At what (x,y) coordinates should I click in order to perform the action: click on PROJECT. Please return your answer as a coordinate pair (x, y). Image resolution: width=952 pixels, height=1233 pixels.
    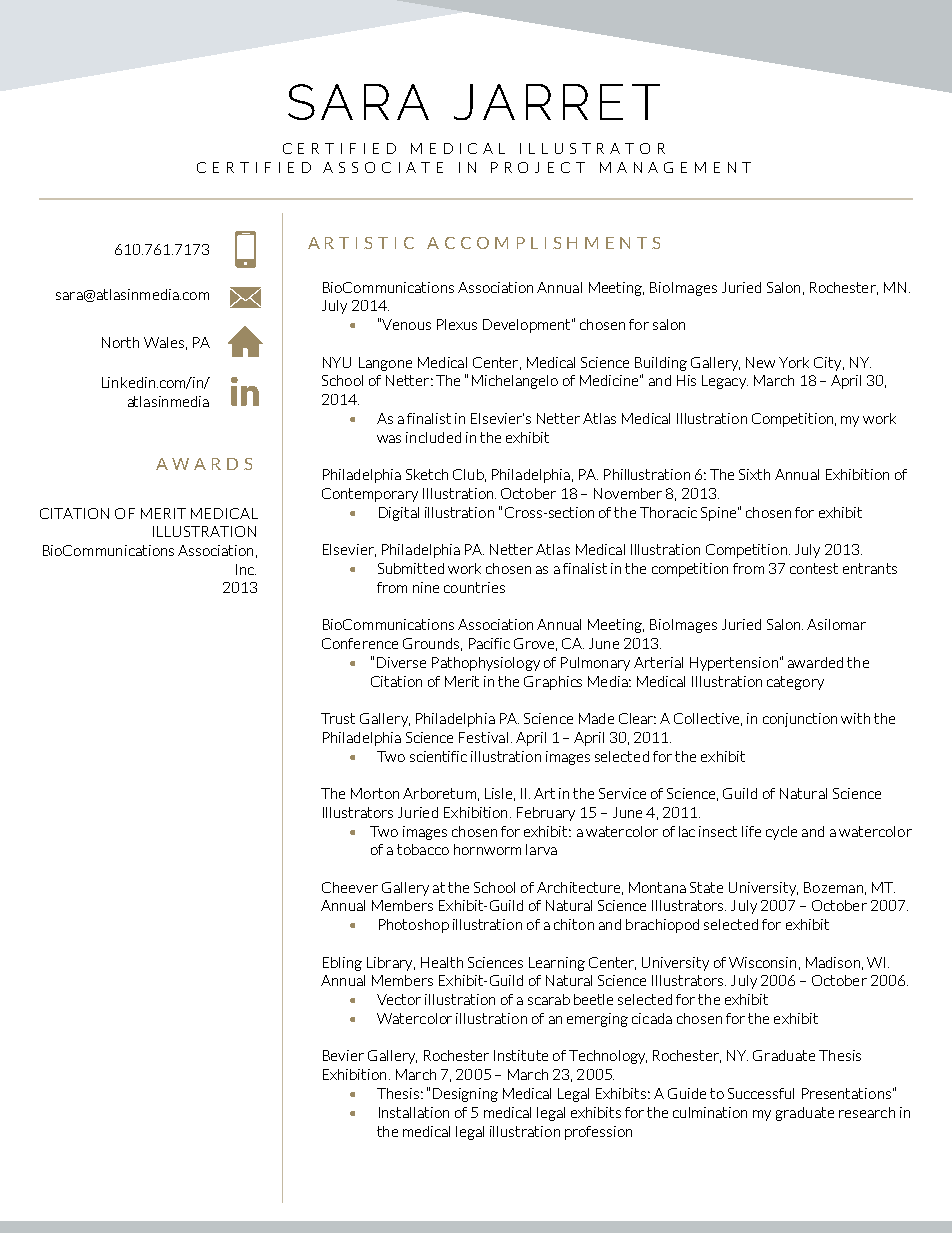
    Looking at the image, I should click on (538, 167).
